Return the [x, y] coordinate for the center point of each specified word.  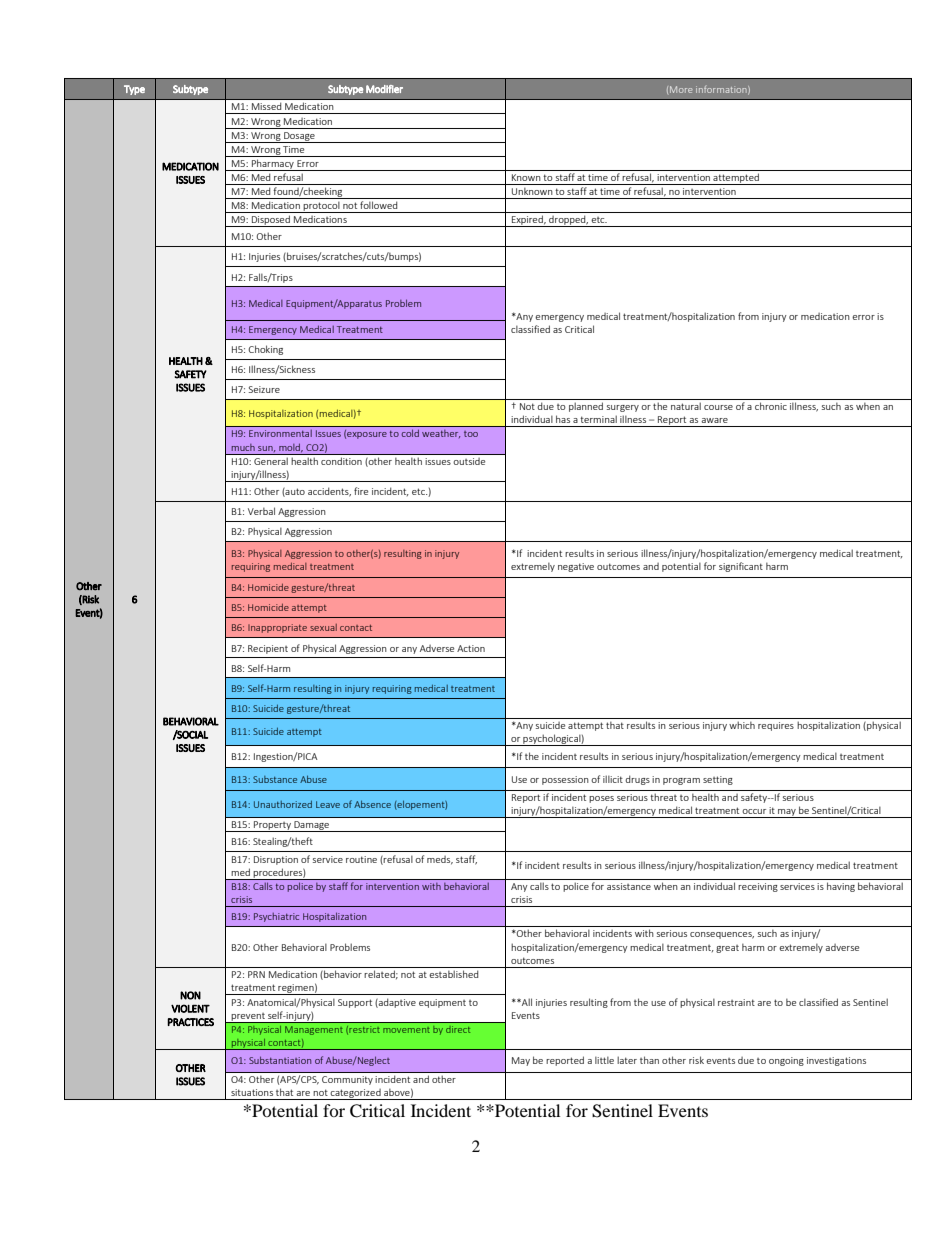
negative [576, 567]
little [604, 1060]
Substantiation [280, 1060]
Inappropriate [277, 628]
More [681, 89]
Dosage [299, 137]
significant [741, 567]
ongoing [786, 1061]
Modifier [384, 89]
